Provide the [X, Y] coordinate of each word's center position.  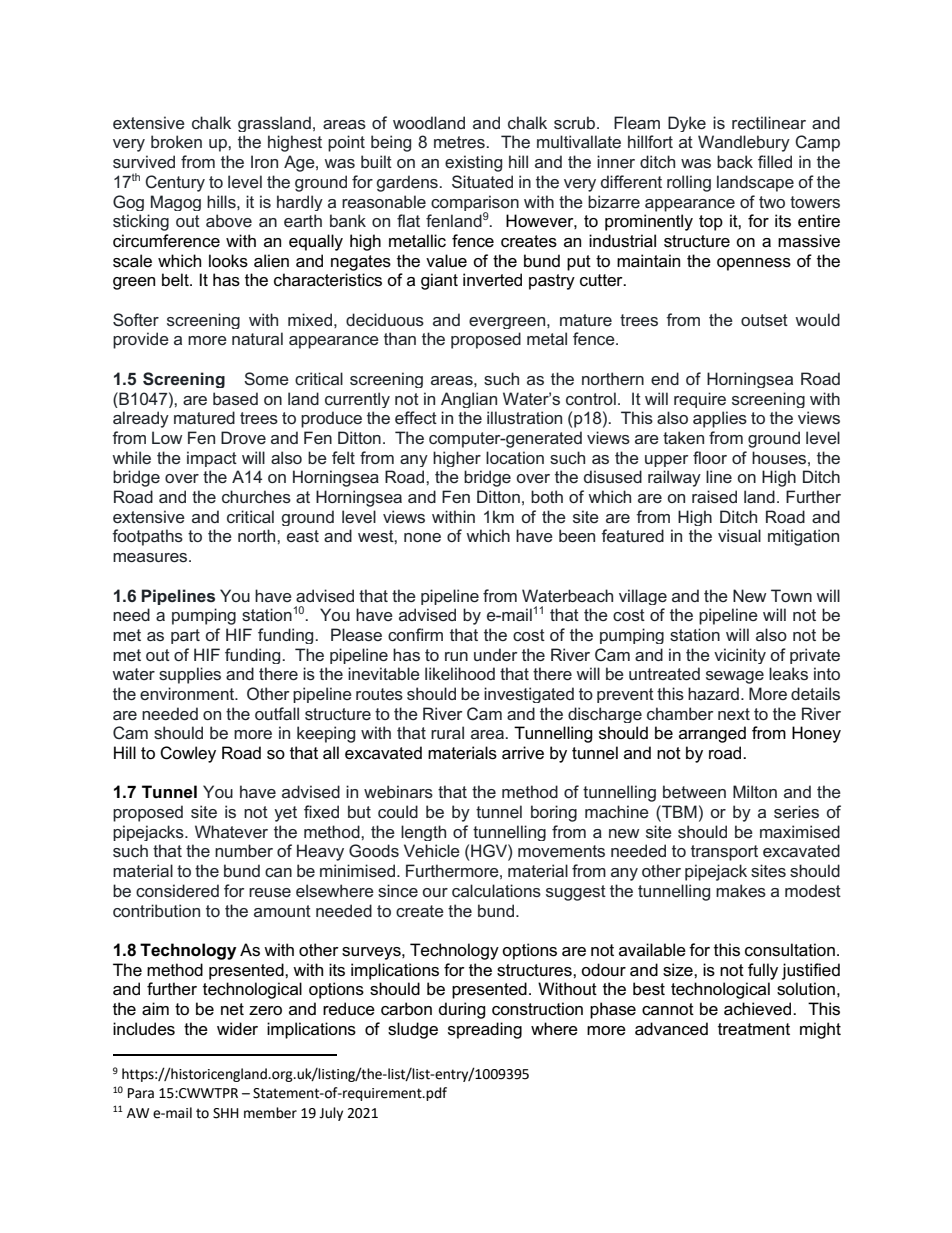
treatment [754, 1029]
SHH [226, 1113]
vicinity [740, 656]
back [735, 161]
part [185, 636]
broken [176, 141]
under [495, 654]
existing [473, 163]
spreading [485, 1030]
